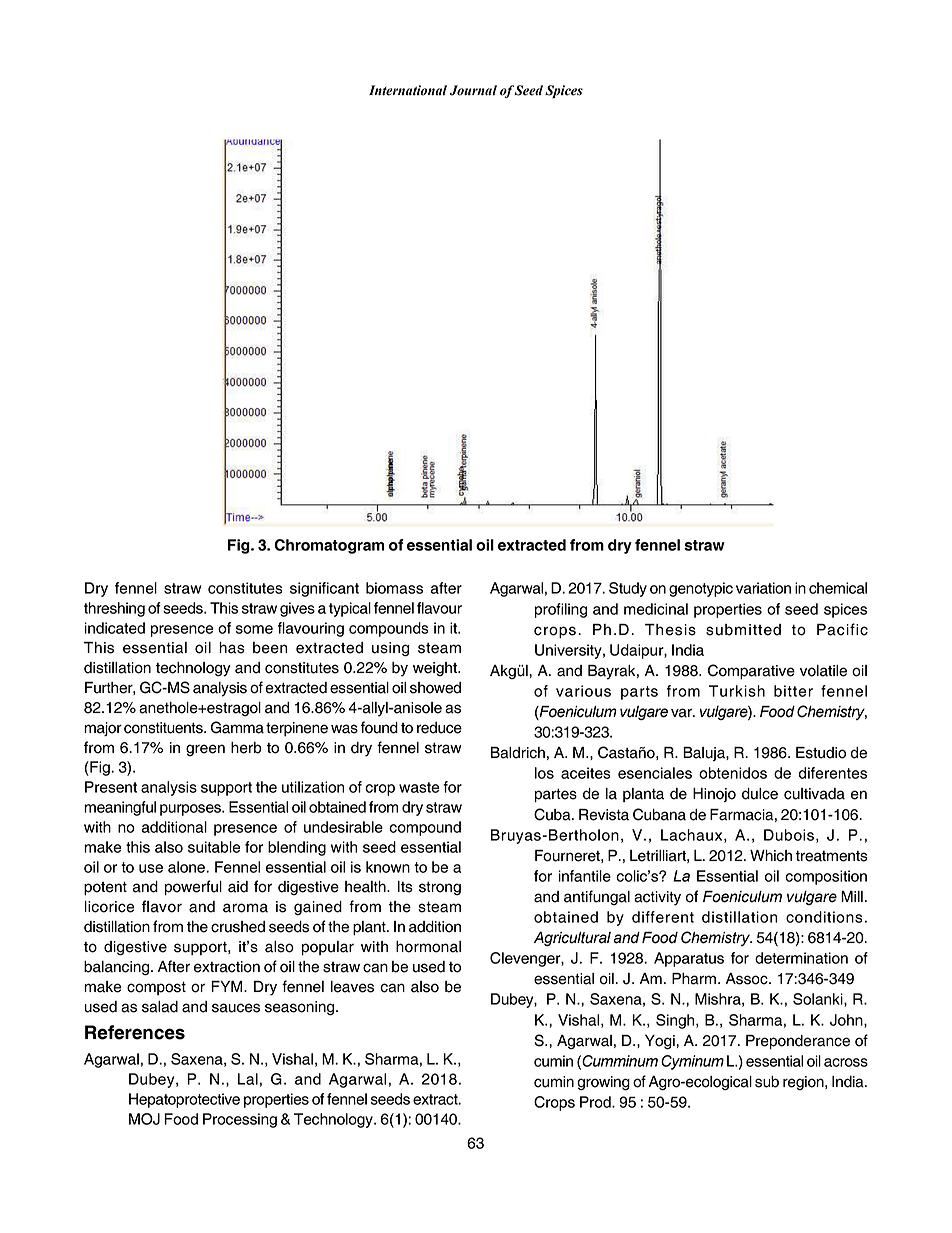 This screenshot has height=1233, width=952. Describe the element at coordinates (329, 546) in the screenshot. I see `Chromatogram` at that location.
